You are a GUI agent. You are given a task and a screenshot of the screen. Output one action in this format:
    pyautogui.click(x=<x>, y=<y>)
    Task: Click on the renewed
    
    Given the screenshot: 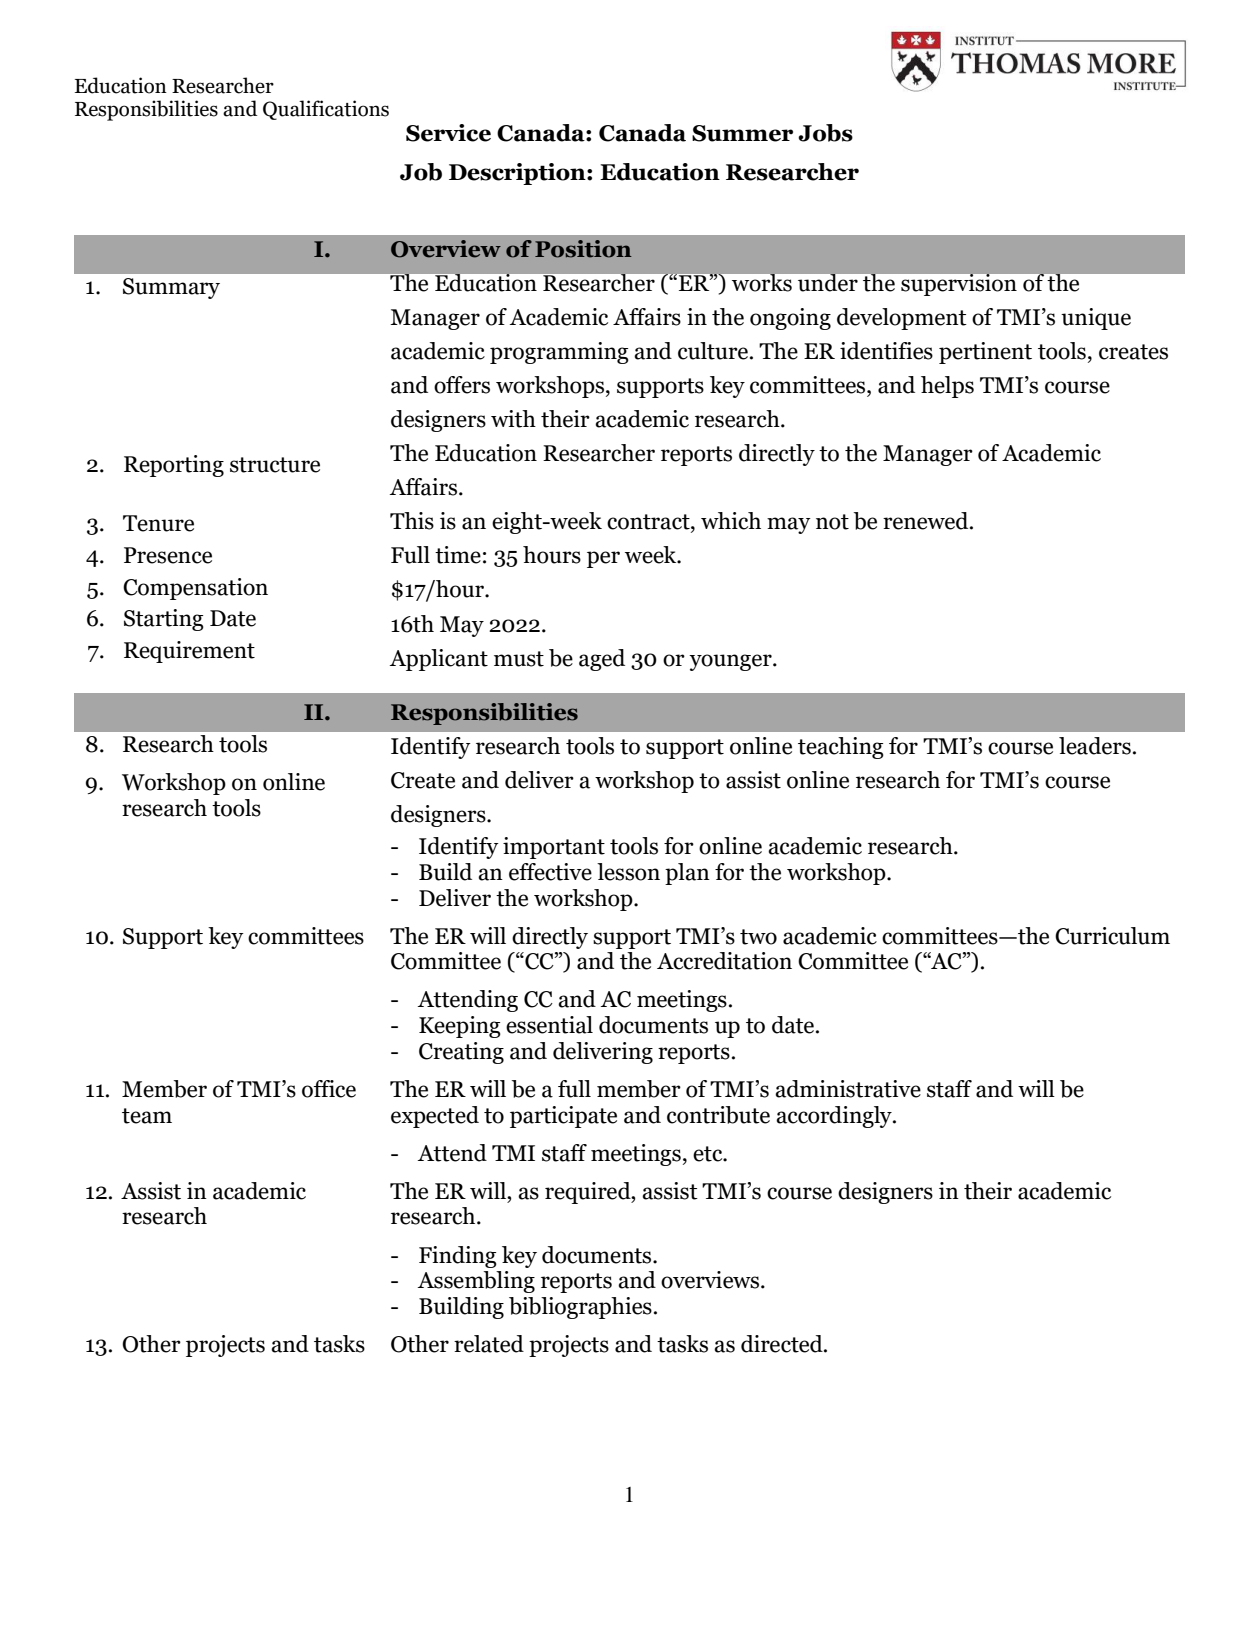 What is the action you would take?
    pyautogui.click(x=927, y=521)
